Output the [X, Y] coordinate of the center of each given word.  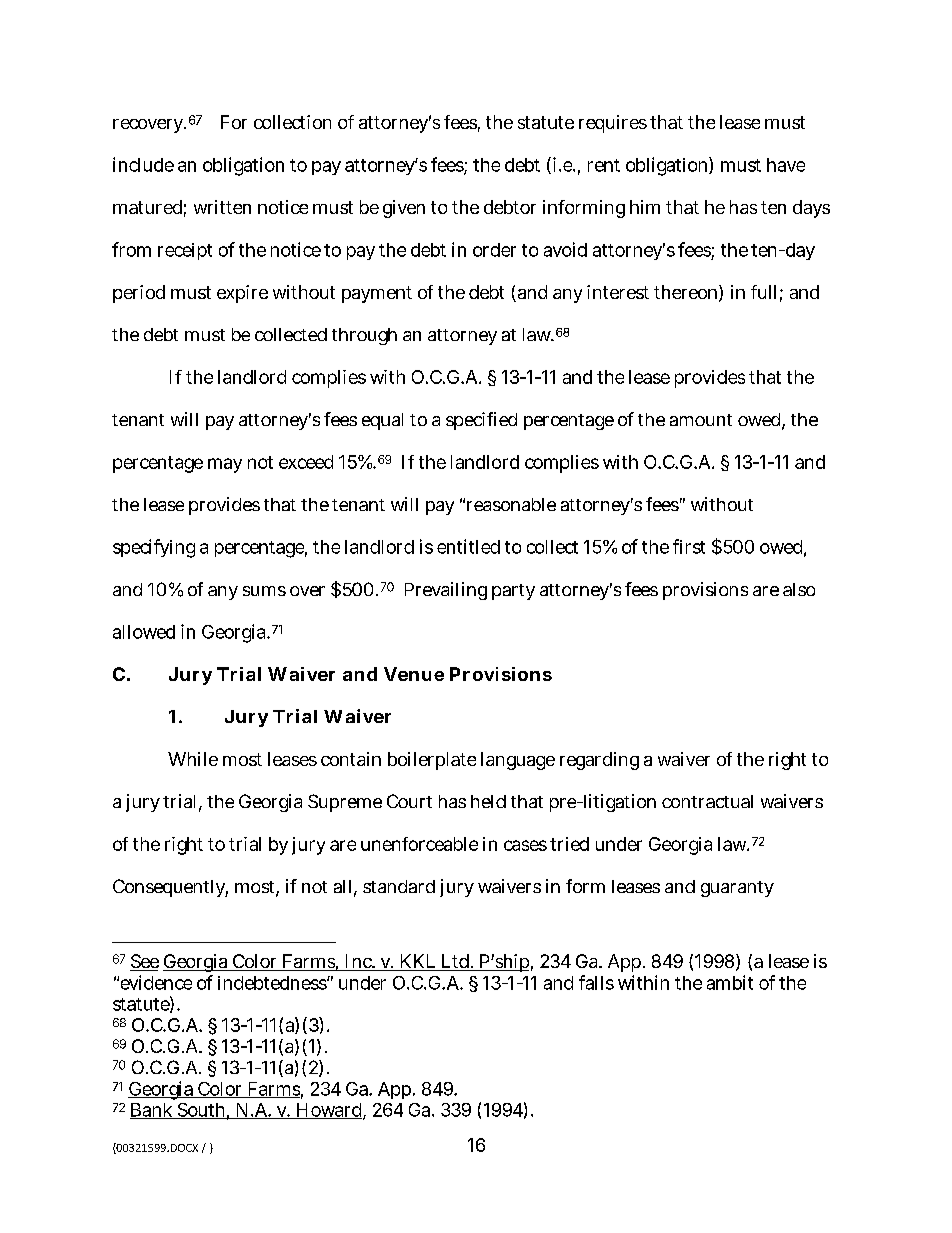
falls [596, 982]
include [143, 164]
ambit [730, 982]
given [404, 209]
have [786, 165]
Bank [153, 1111]
